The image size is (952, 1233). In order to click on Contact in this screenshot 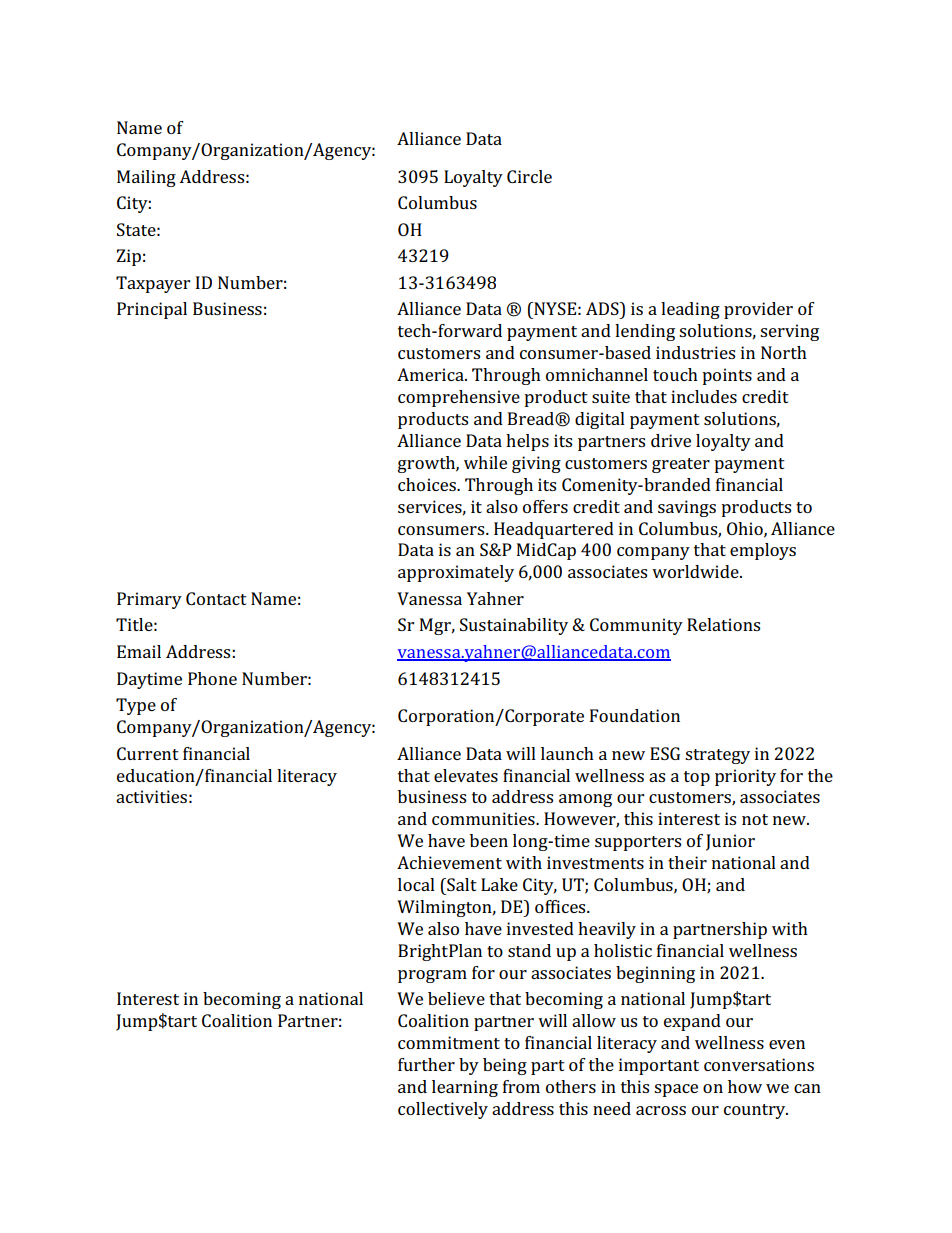, I will do `click(216, 598)`.
